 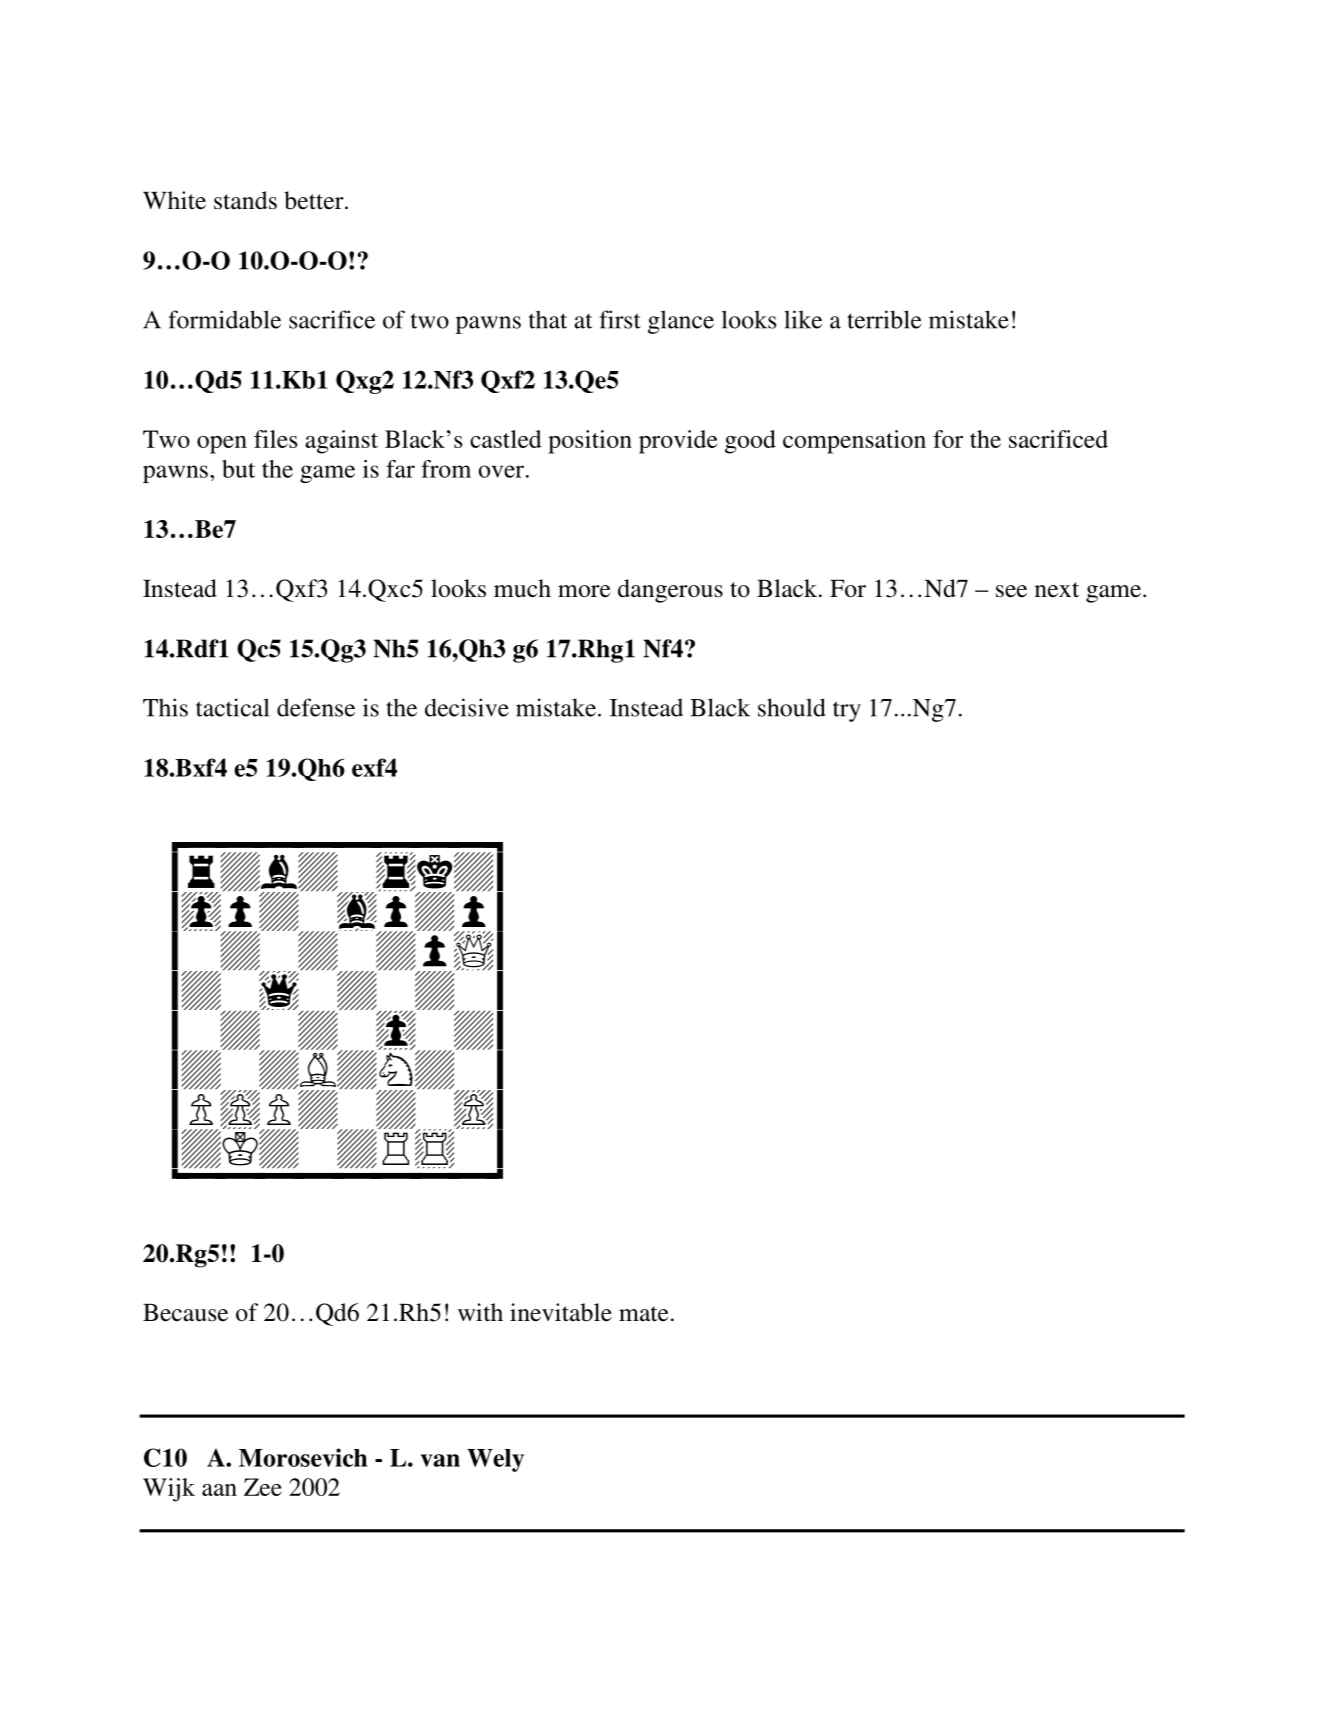 I want to click on try, so click(x=847, y=711).
